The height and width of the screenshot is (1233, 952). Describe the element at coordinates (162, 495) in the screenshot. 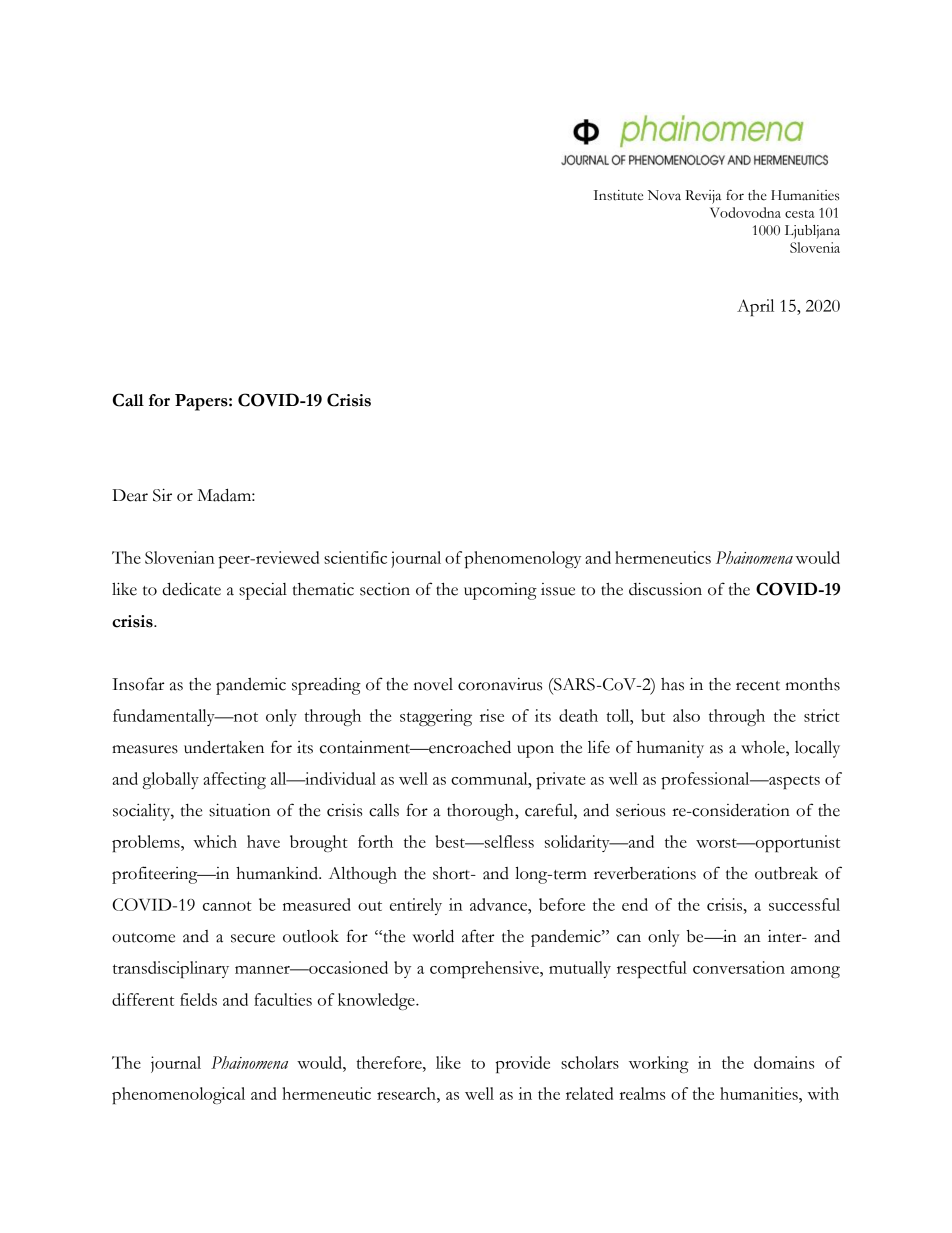

I see `Sir` at that location.
